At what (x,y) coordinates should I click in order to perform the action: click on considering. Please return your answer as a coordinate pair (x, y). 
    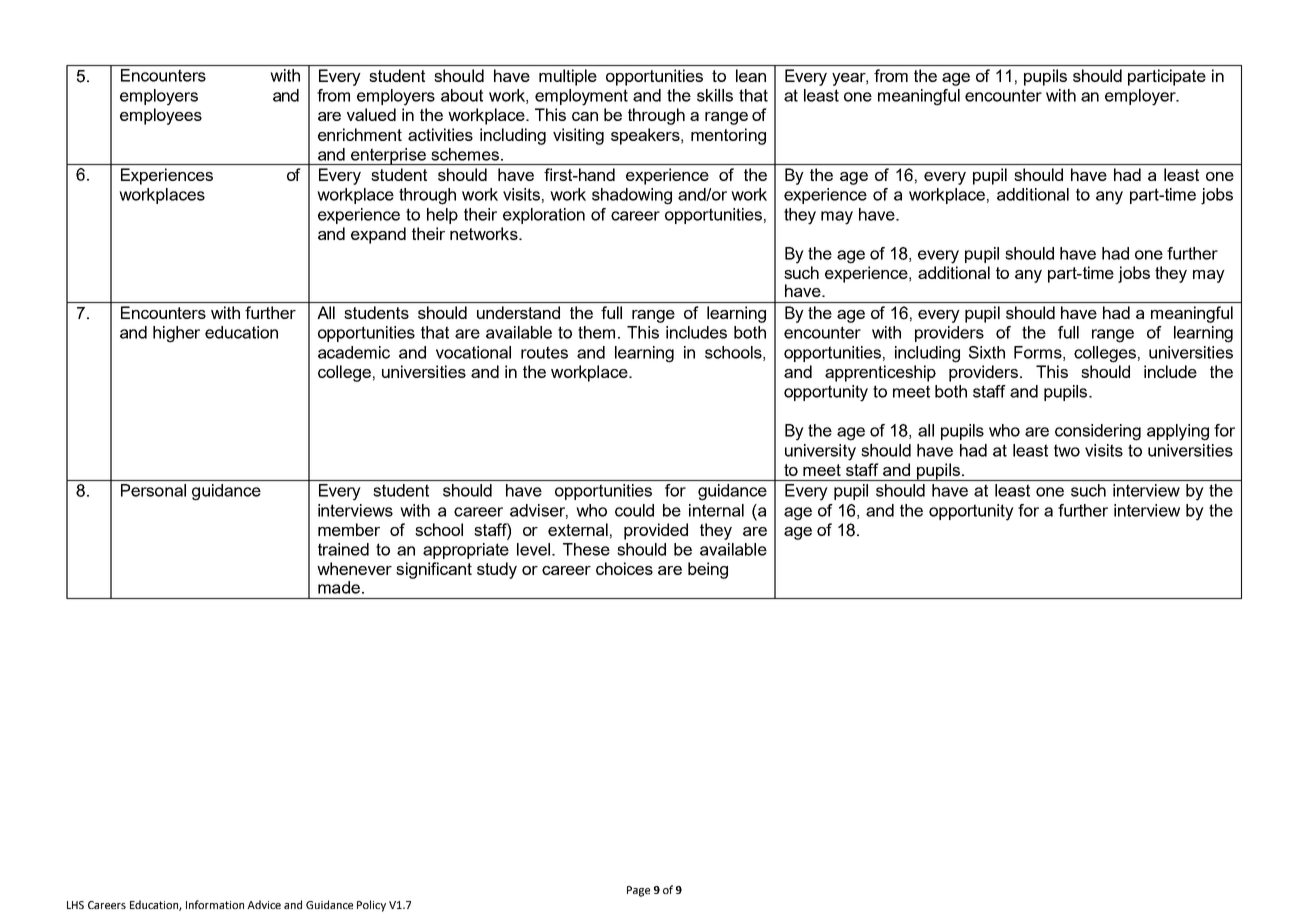
    Looking at the image, I should click on (1098, 432).
